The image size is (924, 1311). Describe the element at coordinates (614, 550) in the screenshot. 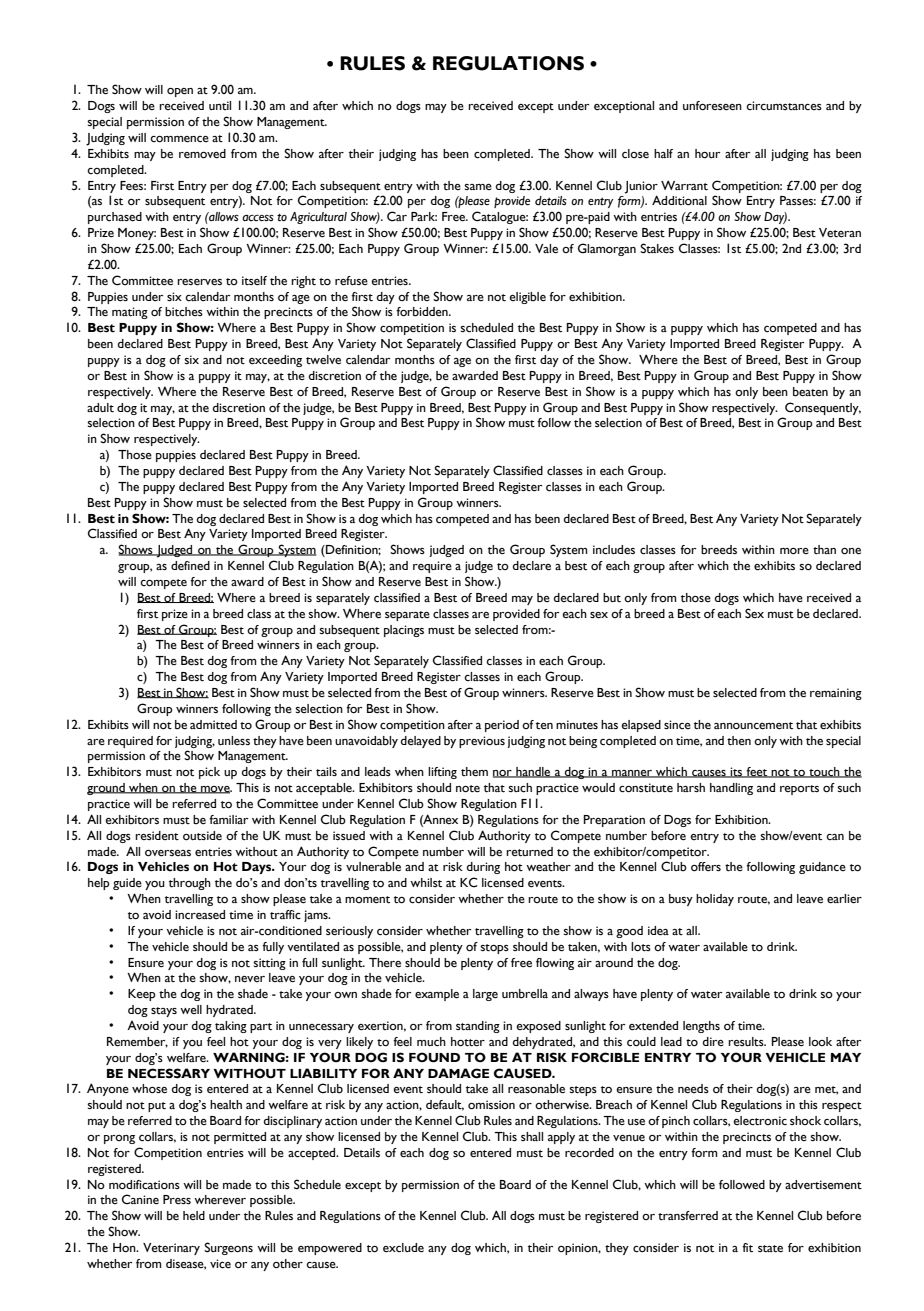

I see `includes` at that location.
